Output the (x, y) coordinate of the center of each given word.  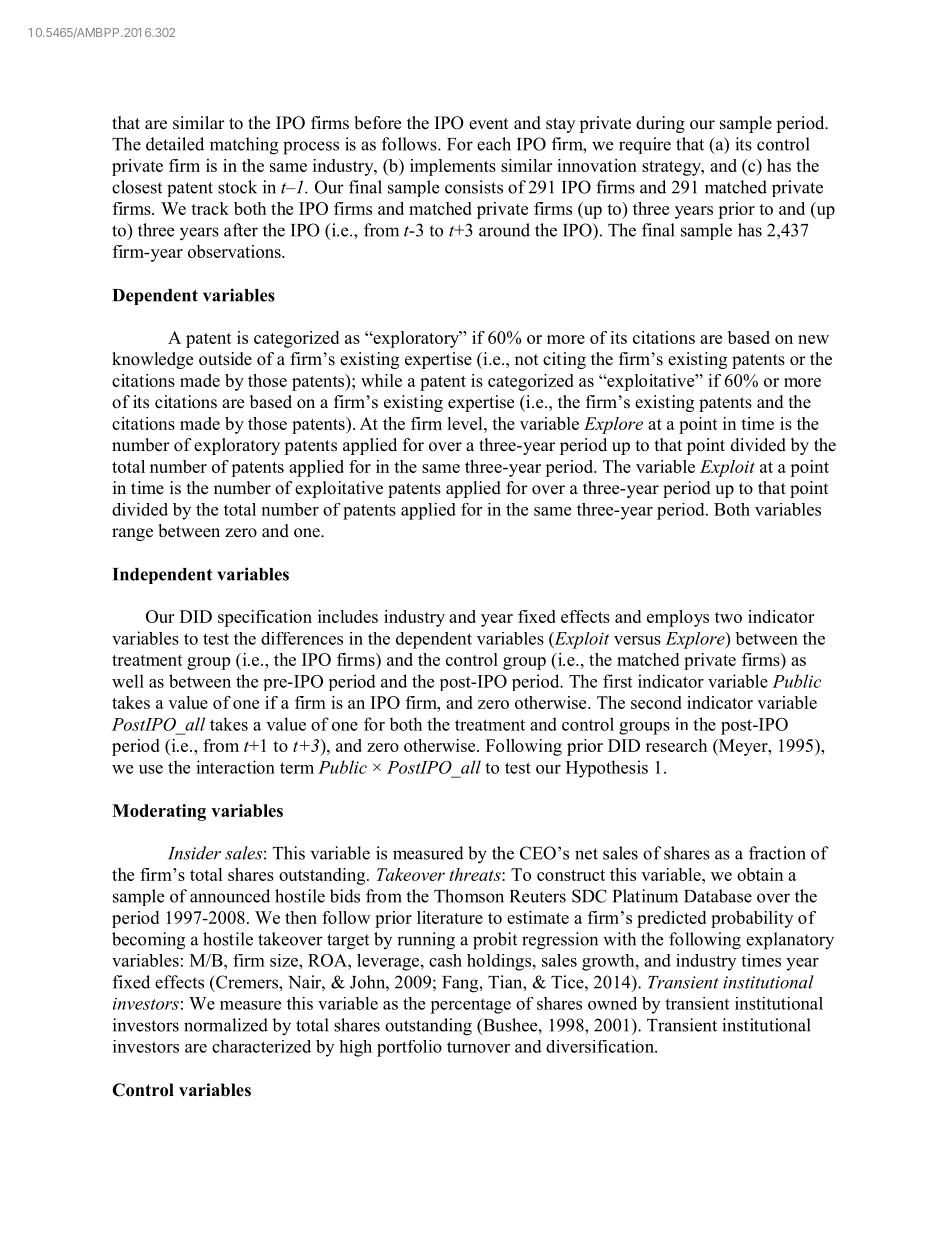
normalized (226, 1025)
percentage (470, 1006)
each (494, 144)
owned (612, 1003)
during (660, 124)
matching (244, 146)
